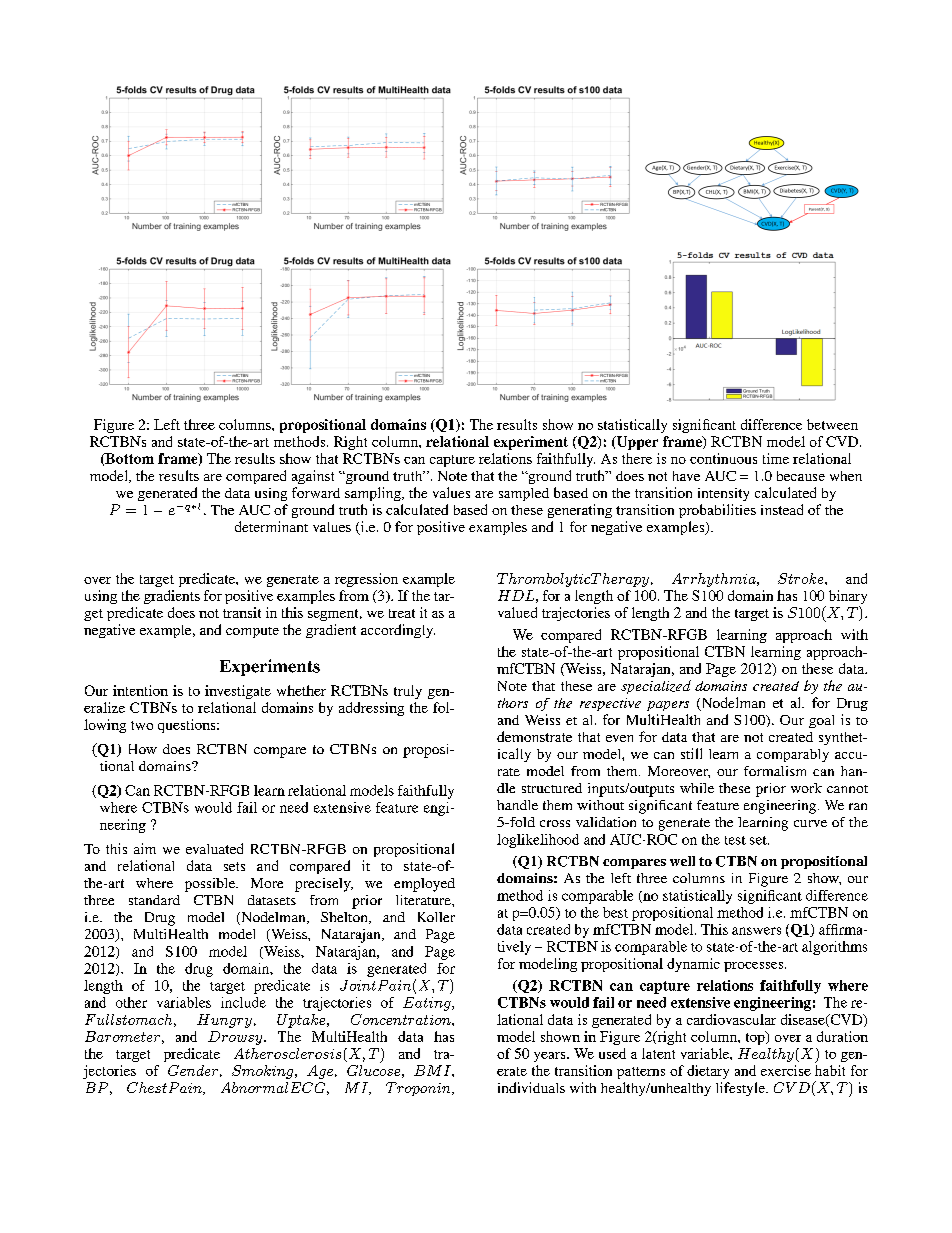  I want to click on individuals, so click(531, 1087).
